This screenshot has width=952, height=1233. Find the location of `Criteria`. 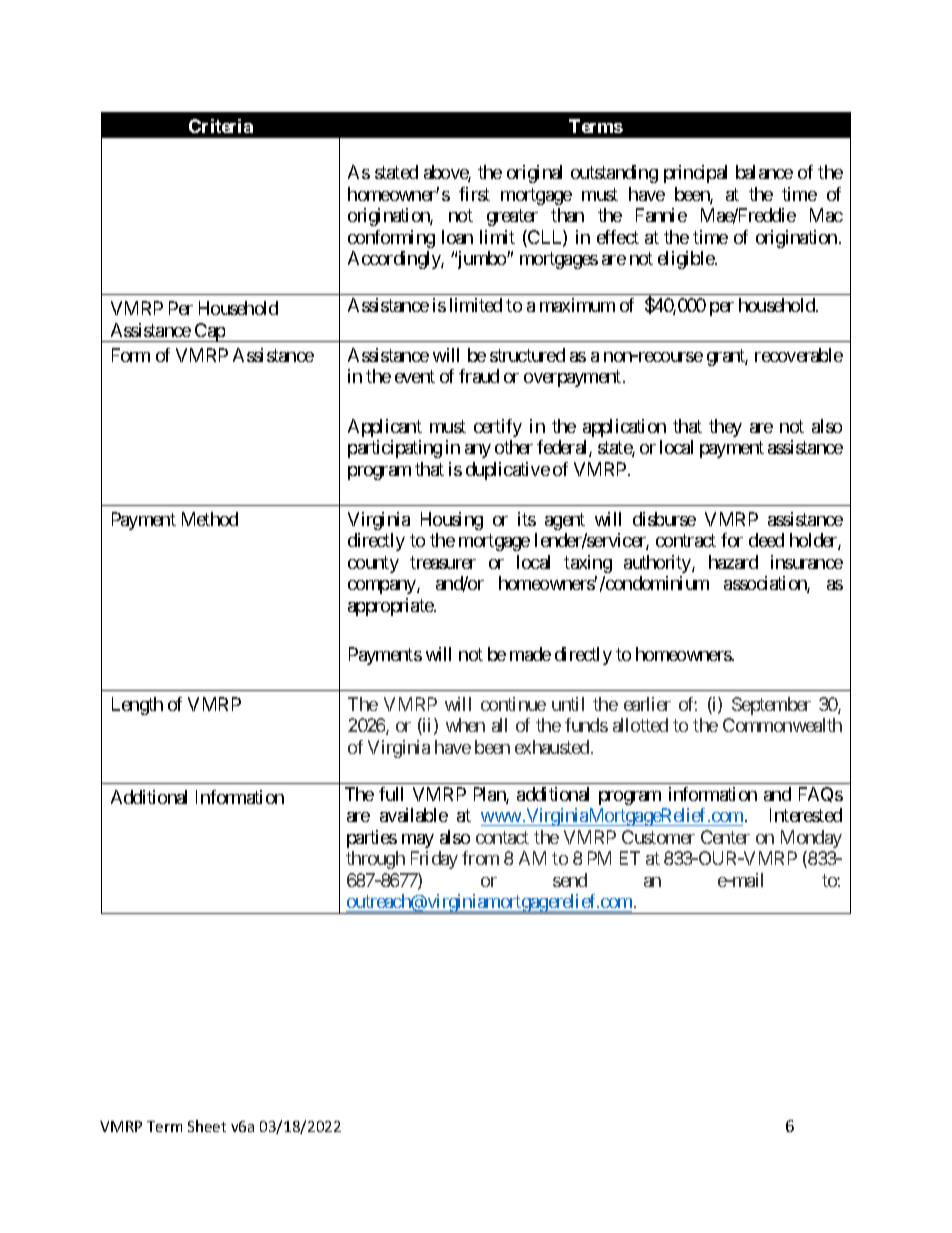

Criteria is located at coordinates (221, 126).
